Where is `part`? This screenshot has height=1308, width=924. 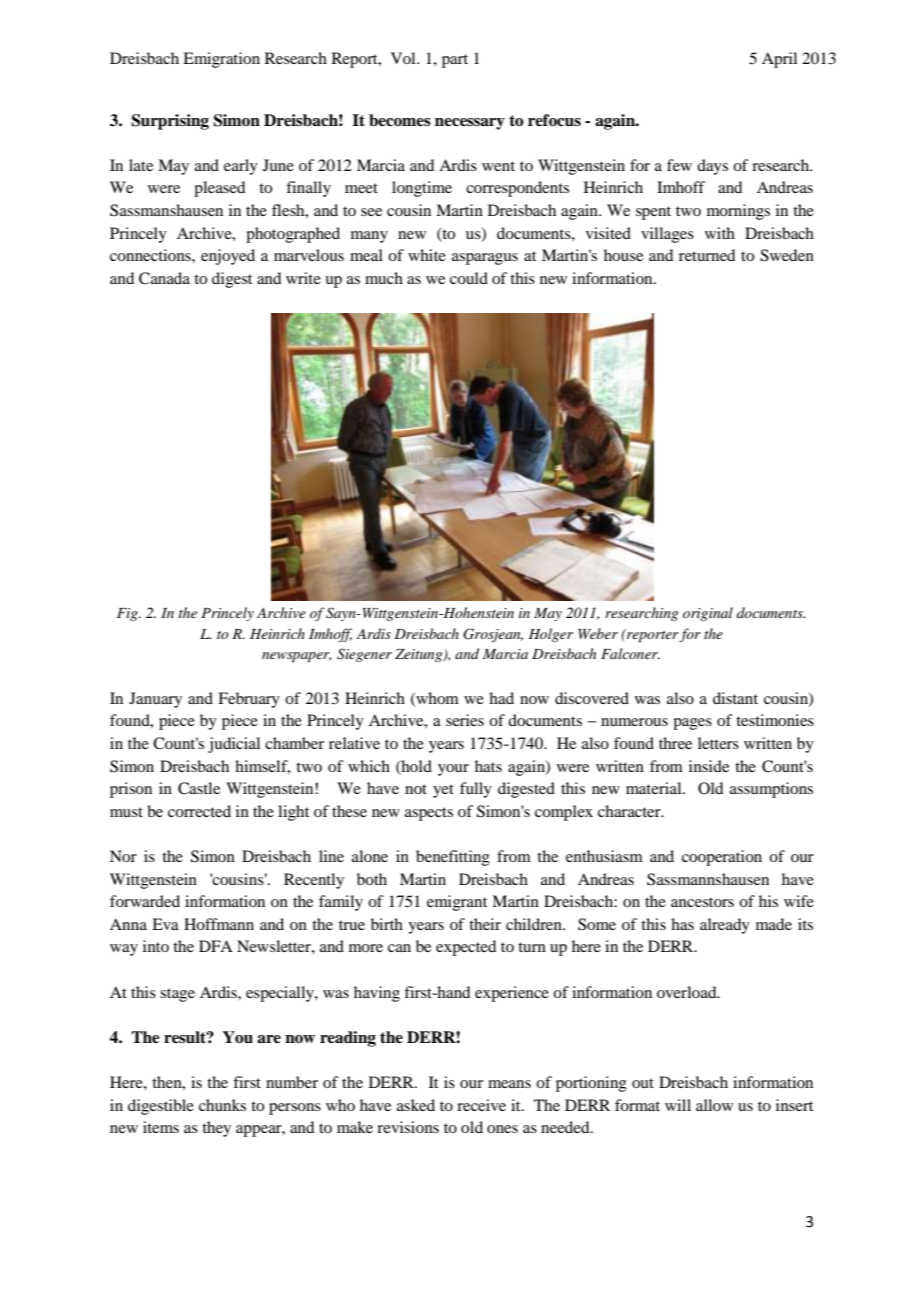 part is located at coordinates (455, 61).
